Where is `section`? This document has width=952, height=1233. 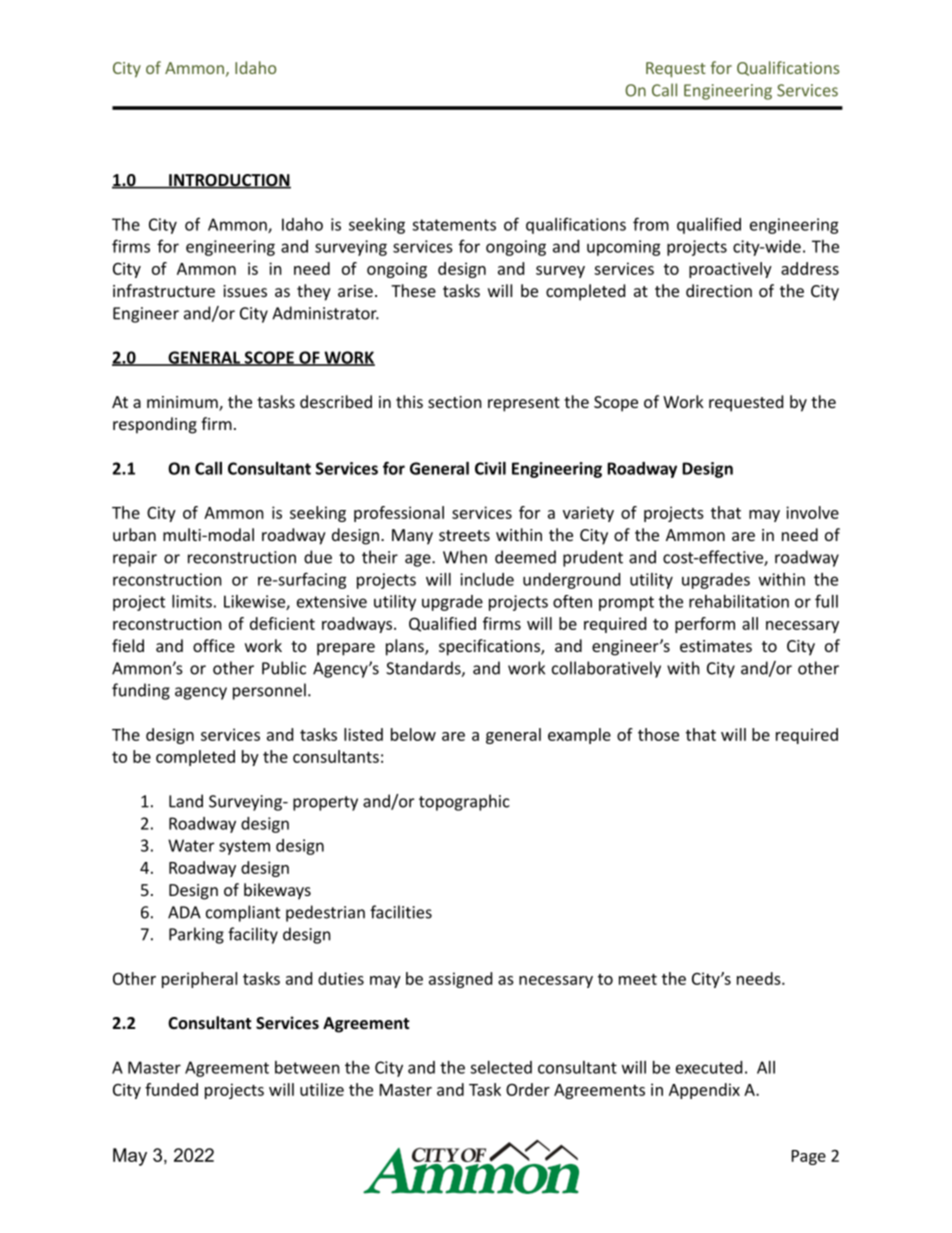
section is located at coordinates (455, 402).
